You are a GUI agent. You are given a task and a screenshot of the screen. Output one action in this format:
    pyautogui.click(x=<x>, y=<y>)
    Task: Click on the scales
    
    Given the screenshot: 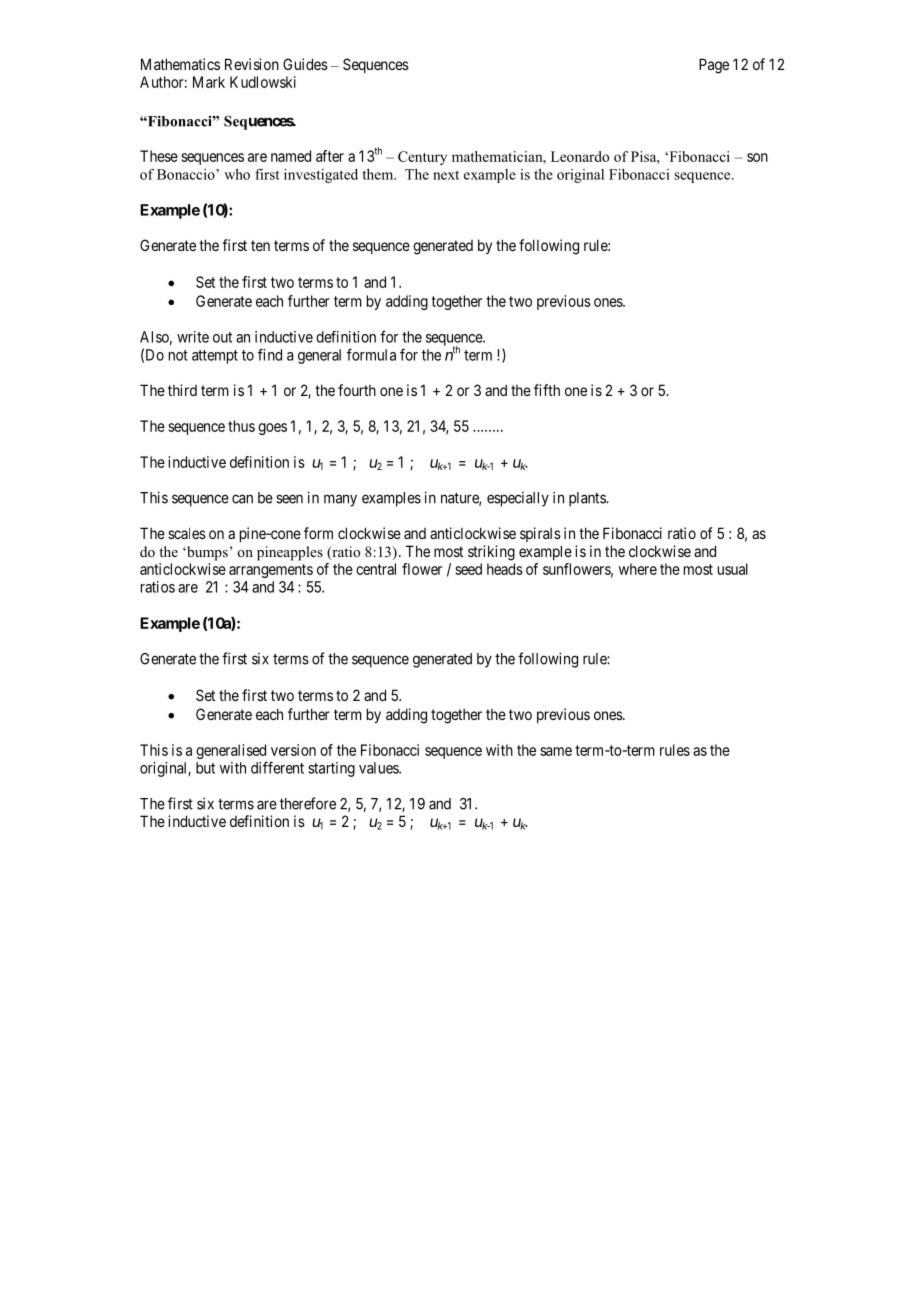 What is the action you would take?
    pyautogui.click(x=187, y=533)
